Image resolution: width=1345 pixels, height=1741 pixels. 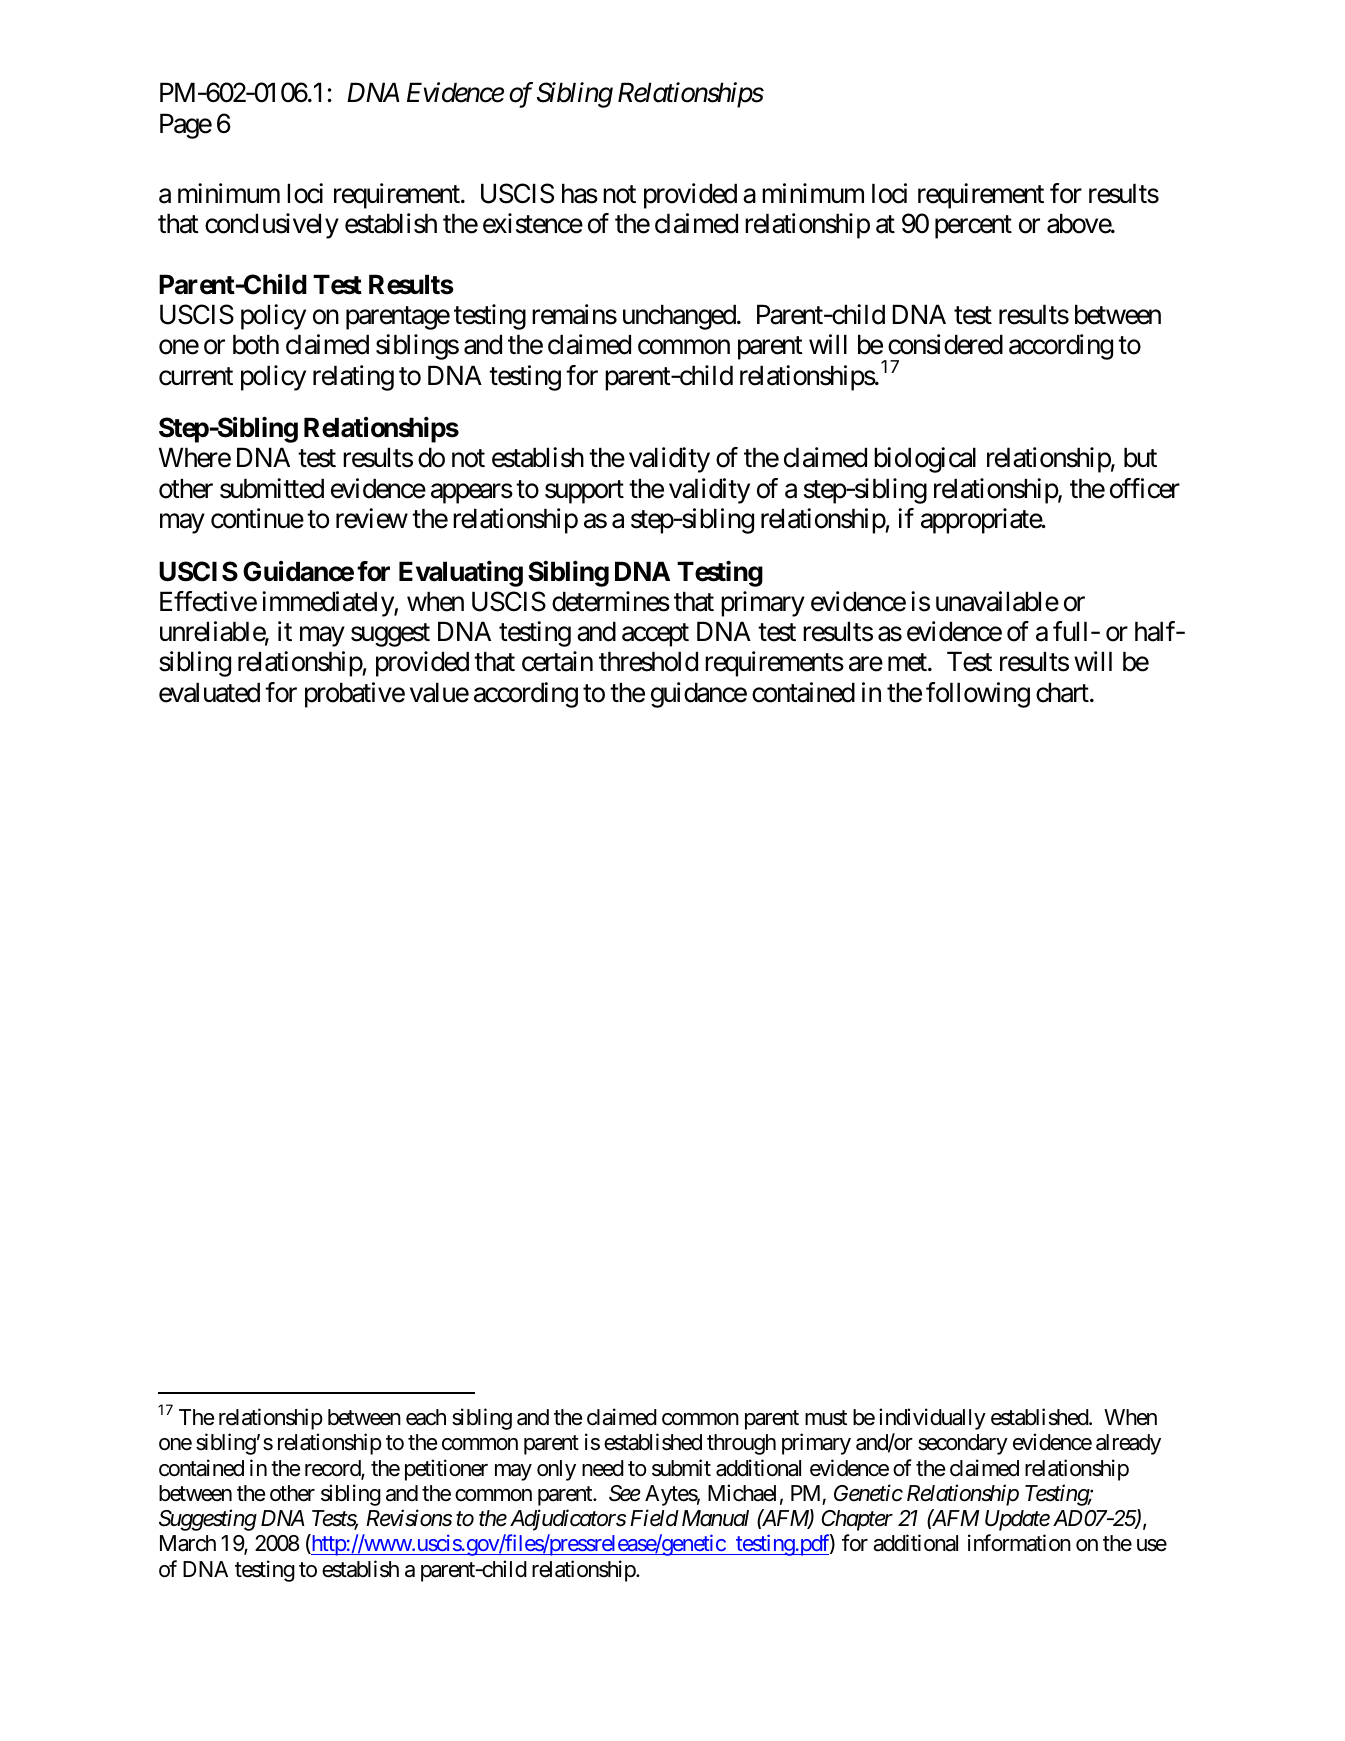 What do you see at coordinates (328, 604) in the image?
I see `immediately` at bounding box center [328, 604].
